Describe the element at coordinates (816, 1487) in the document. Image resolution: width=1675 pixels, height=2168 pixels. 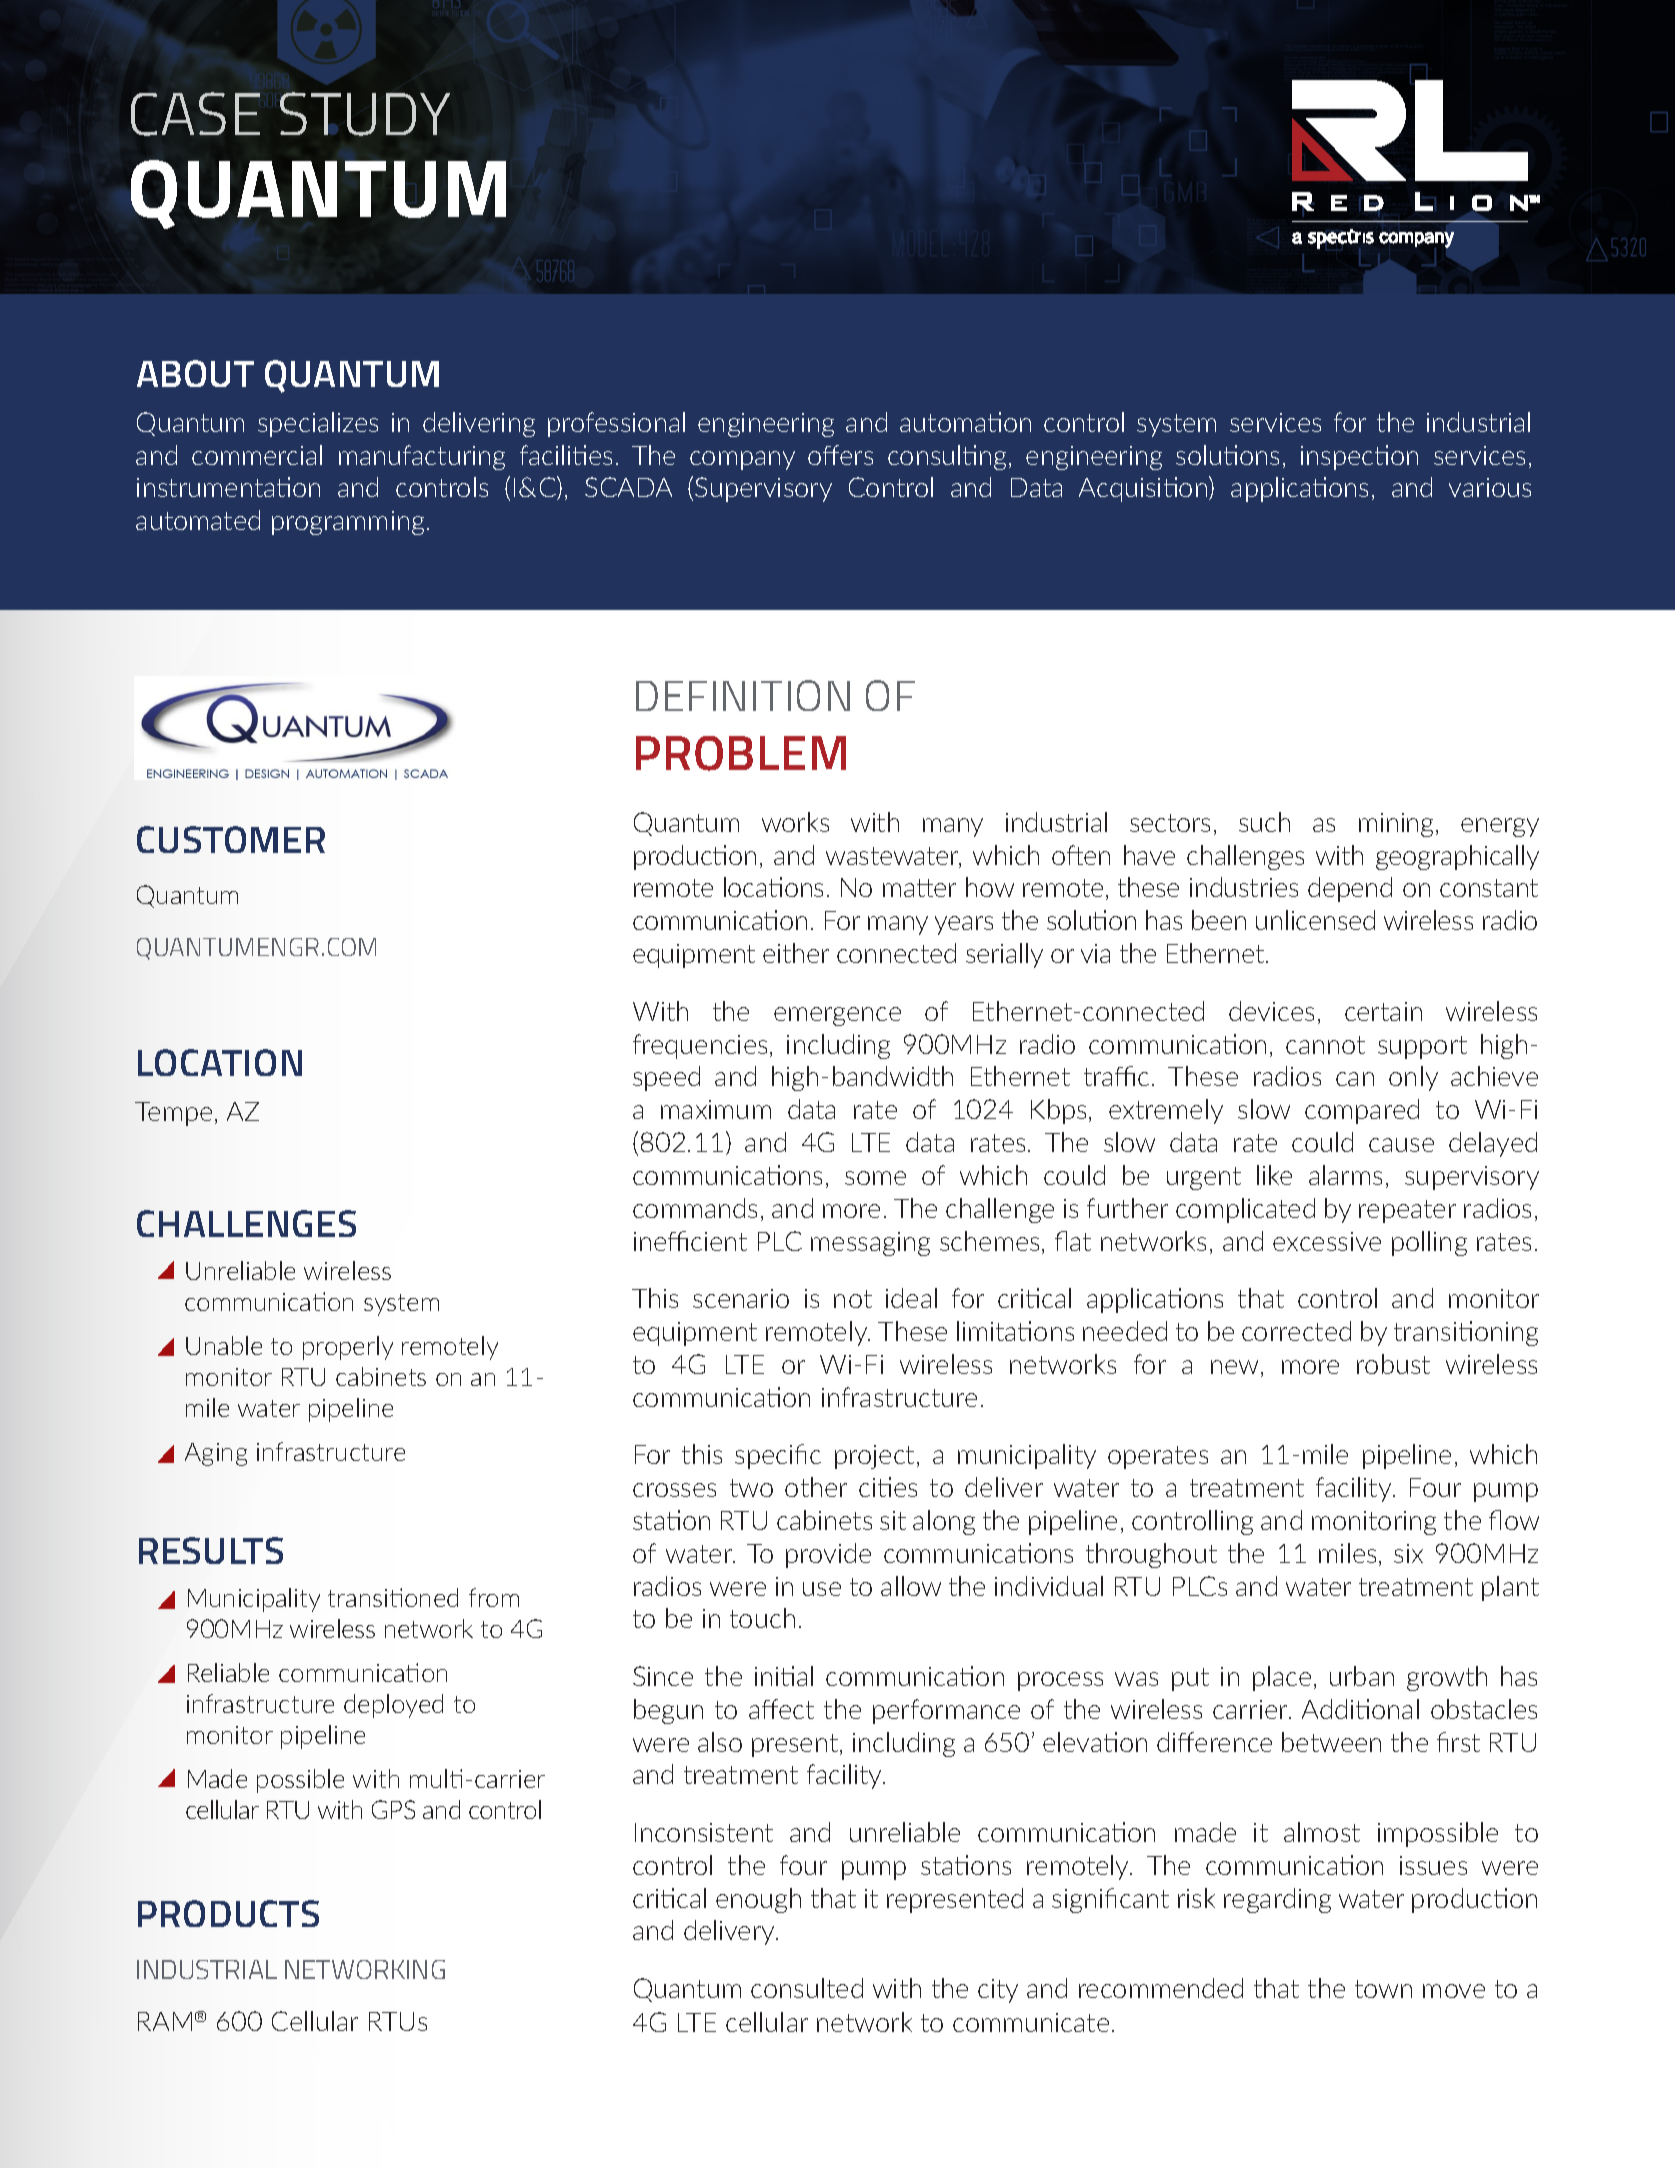
I see `other` at that location.
